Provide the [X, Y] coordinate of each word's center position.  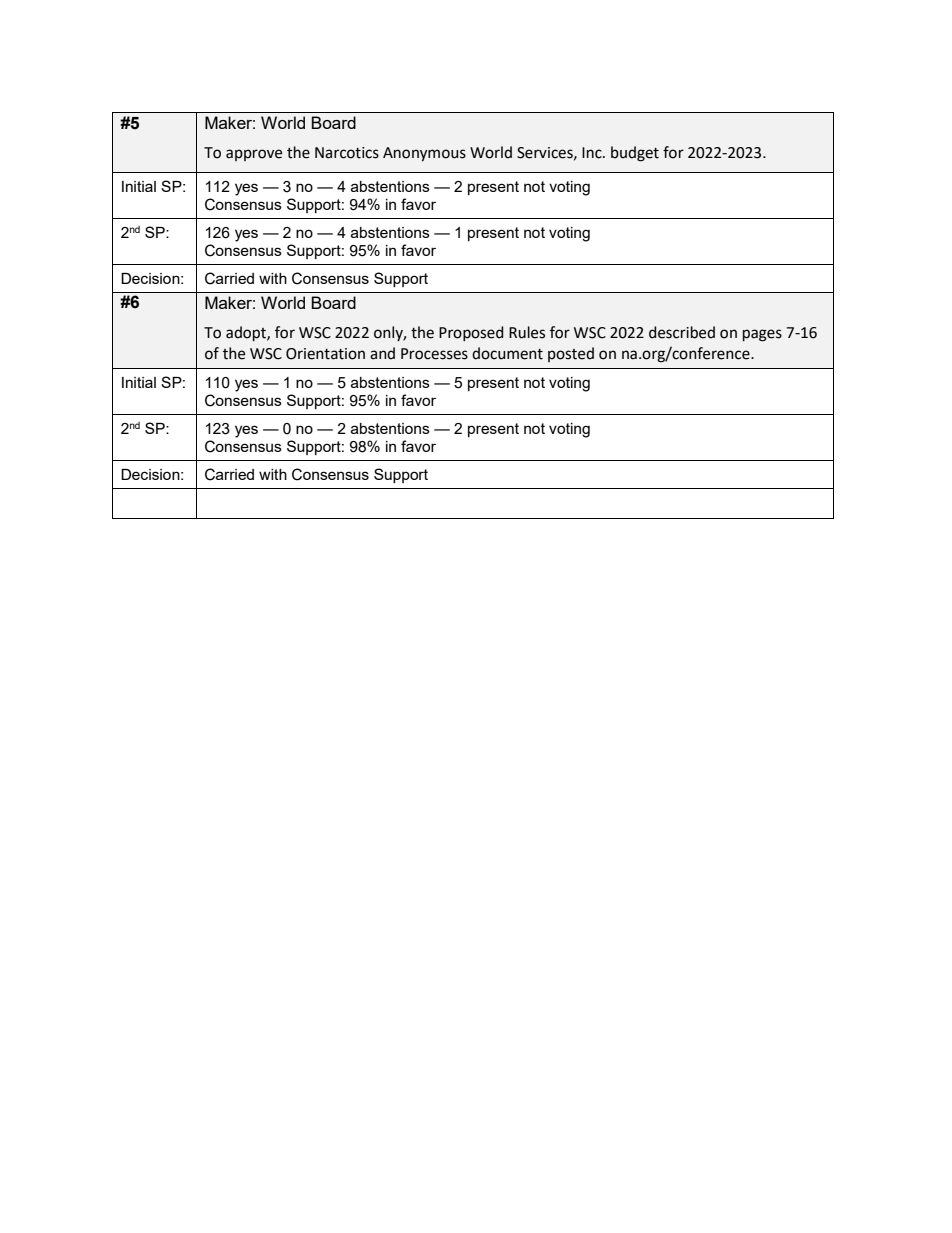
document [507, 353]
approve [254, 155]
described [682, 332]
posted [571, 354]
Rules [527, 332]
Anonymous [424, 154]
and [382, 353]
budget [635, 154]
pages [762, 335]
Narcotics [347, 153]
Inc [593, 153]
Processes [434, 354]
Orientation [325, 354]
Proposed [471, 333]
